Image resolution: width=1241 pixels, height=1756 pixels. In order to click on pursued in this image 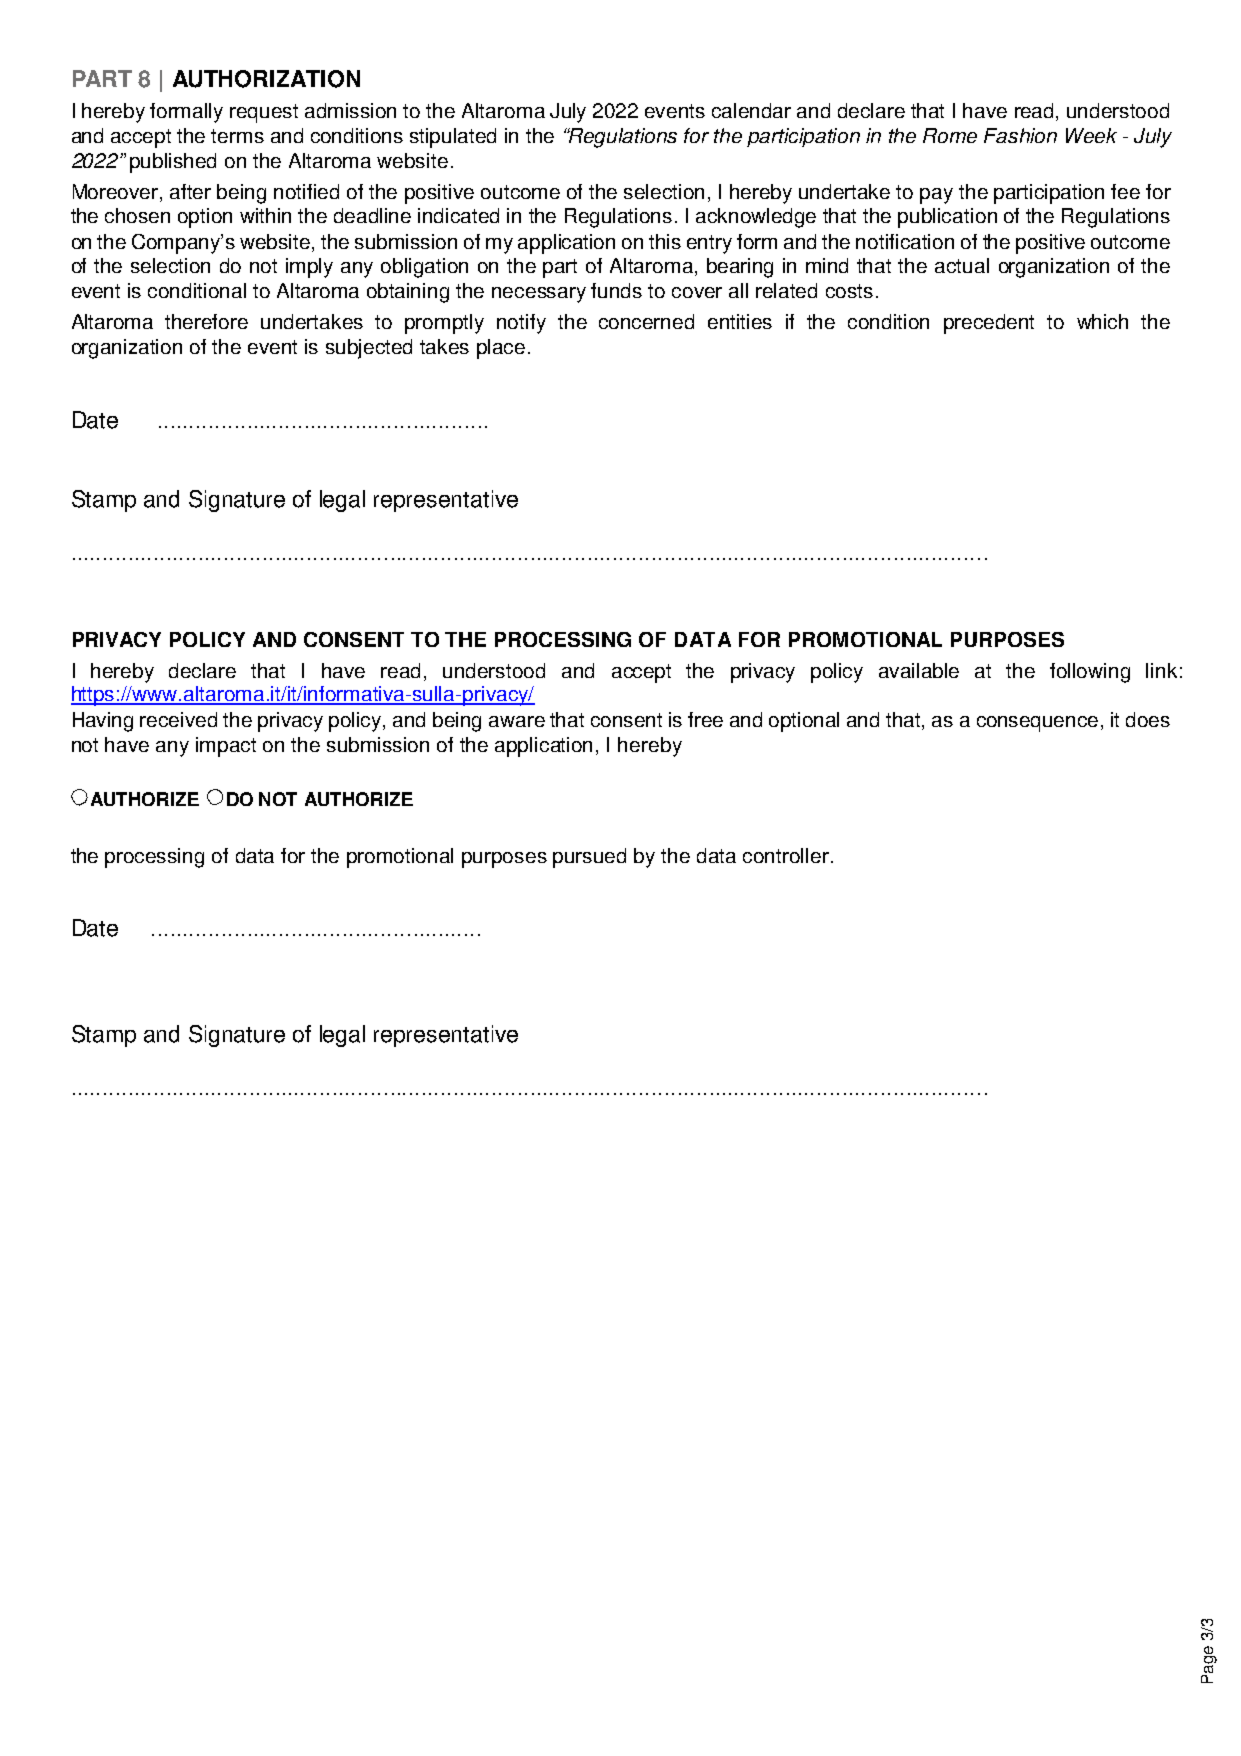, I will do `click(589, 858)`.
